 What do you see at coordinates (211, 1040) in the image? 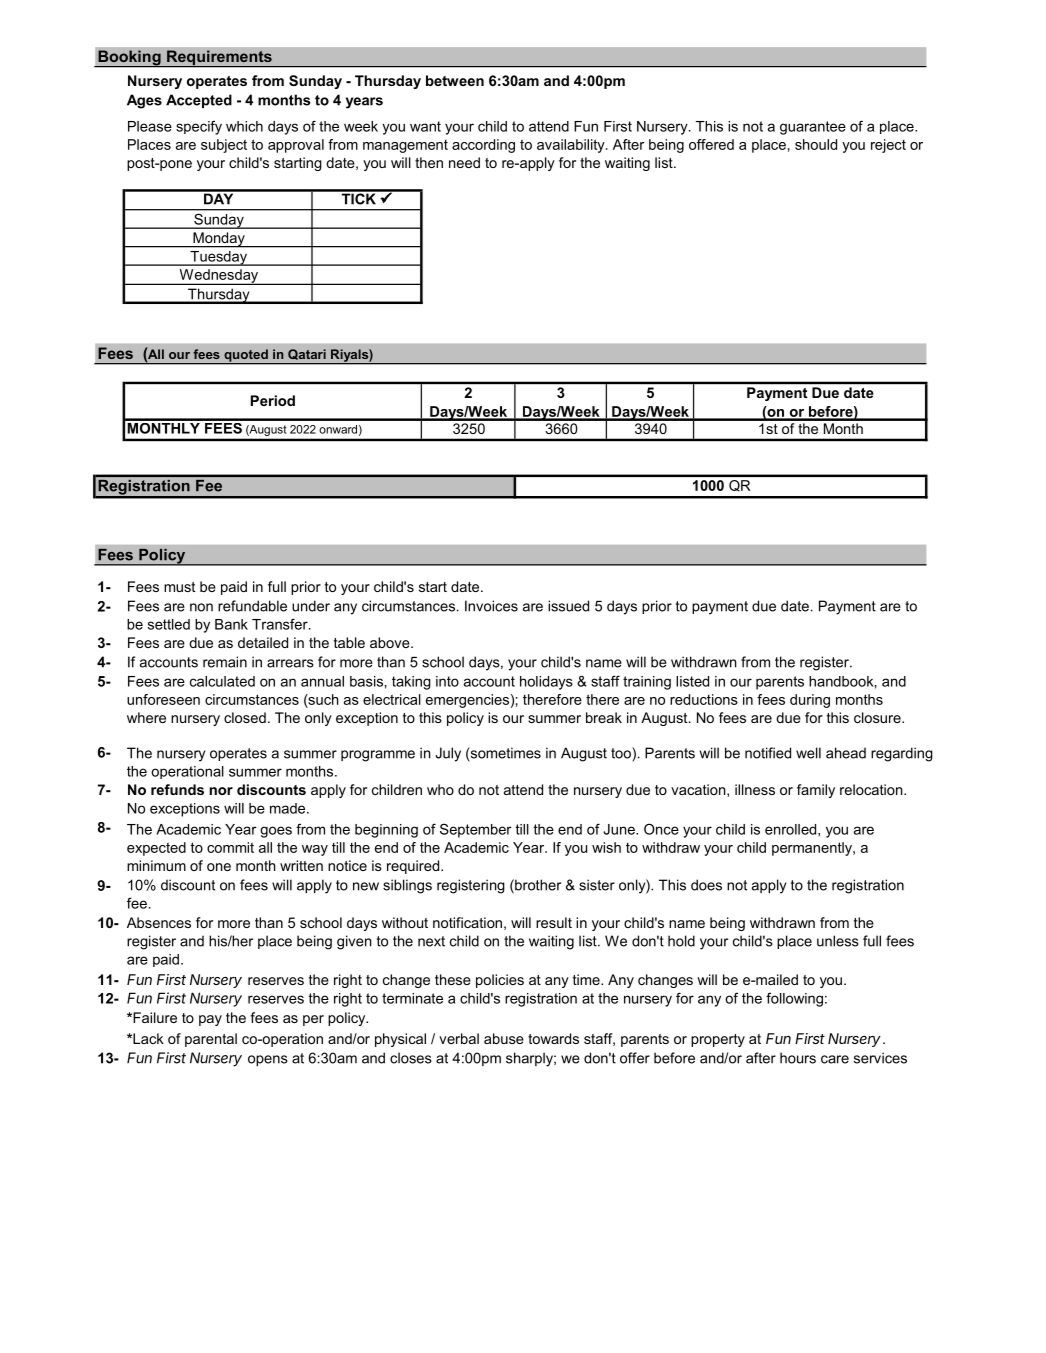
I see `parental` at bounding box center [211, 1040].
